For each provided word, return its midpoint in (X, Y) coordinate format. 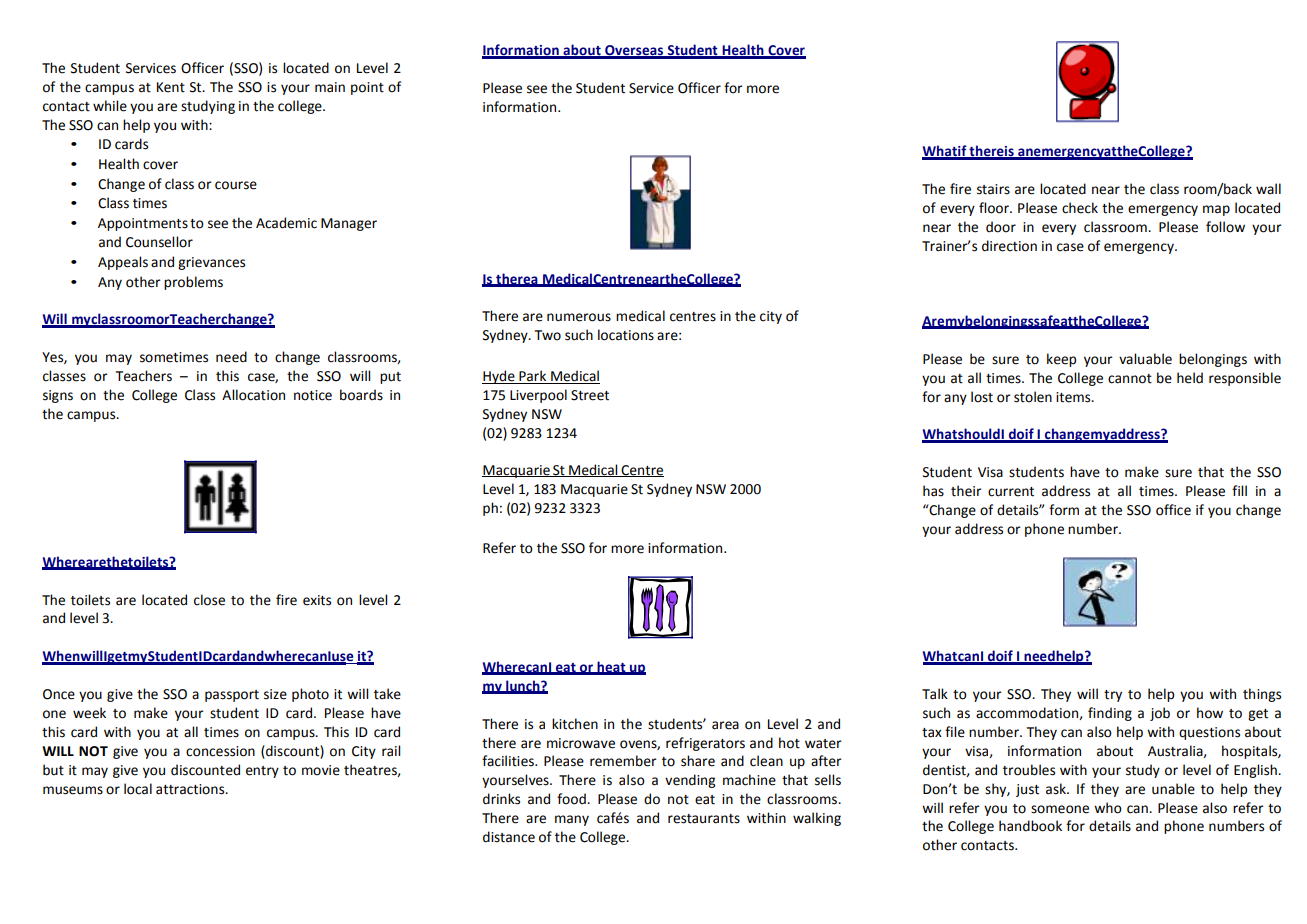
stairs (993, 189)
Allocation (253, 395)
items (1074, 397)
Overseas (634, 51)
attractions (191, 789)
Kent (171, 87)
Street (590, 395)
